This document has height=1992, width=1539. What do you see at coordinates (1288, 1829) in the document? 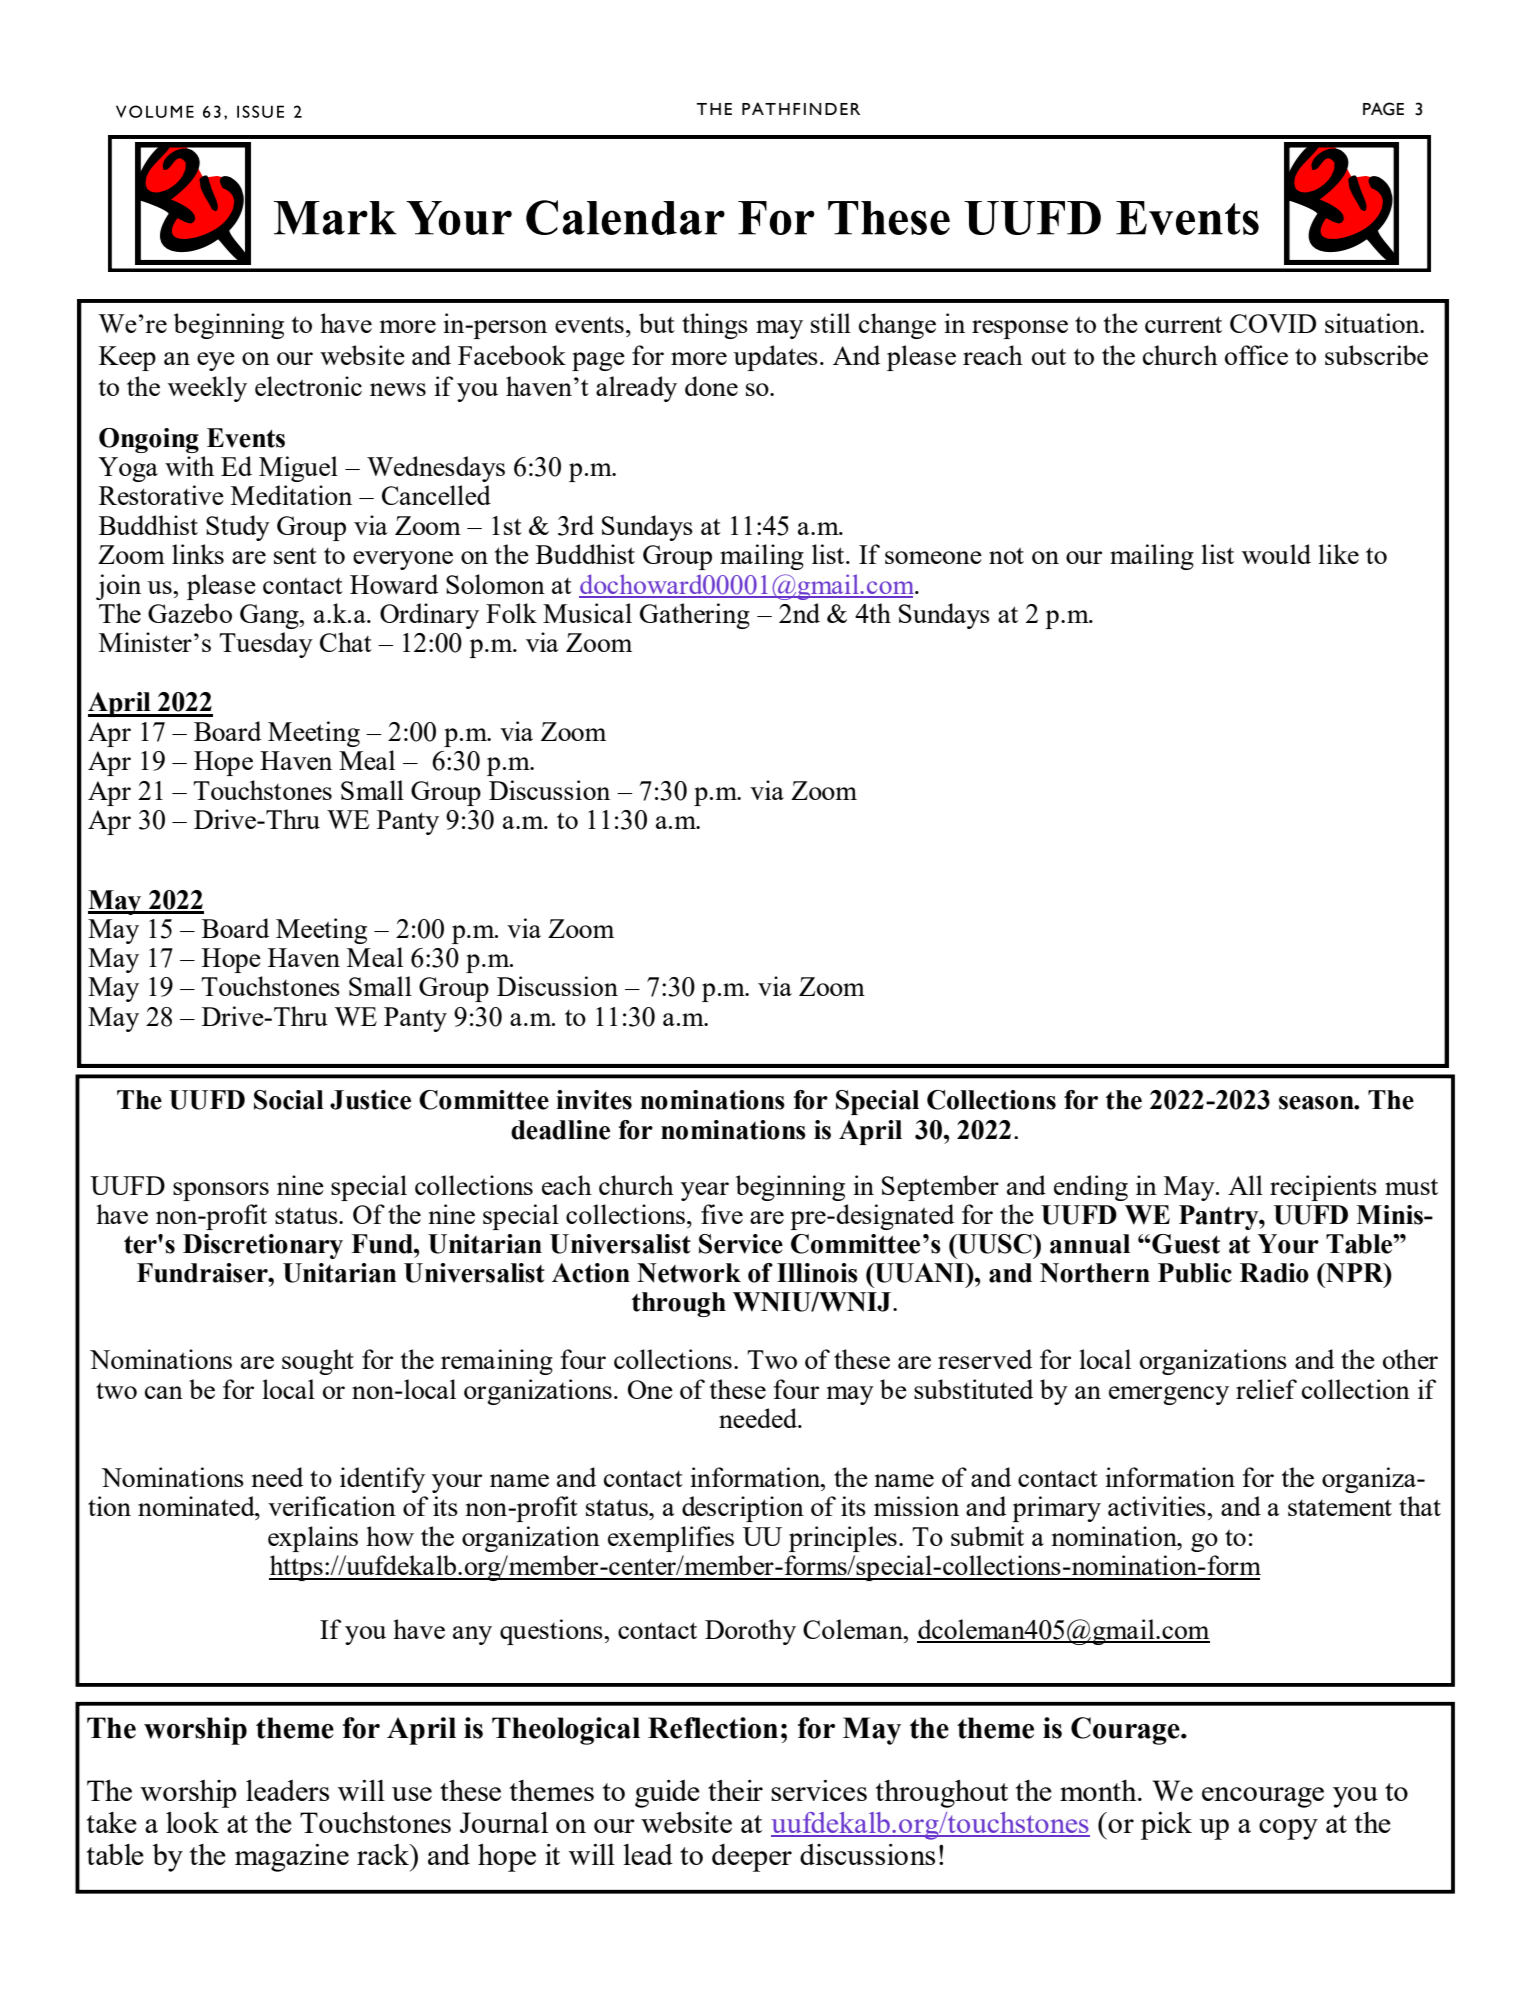
I see `copy` at bounding box center [1288, 1829].
